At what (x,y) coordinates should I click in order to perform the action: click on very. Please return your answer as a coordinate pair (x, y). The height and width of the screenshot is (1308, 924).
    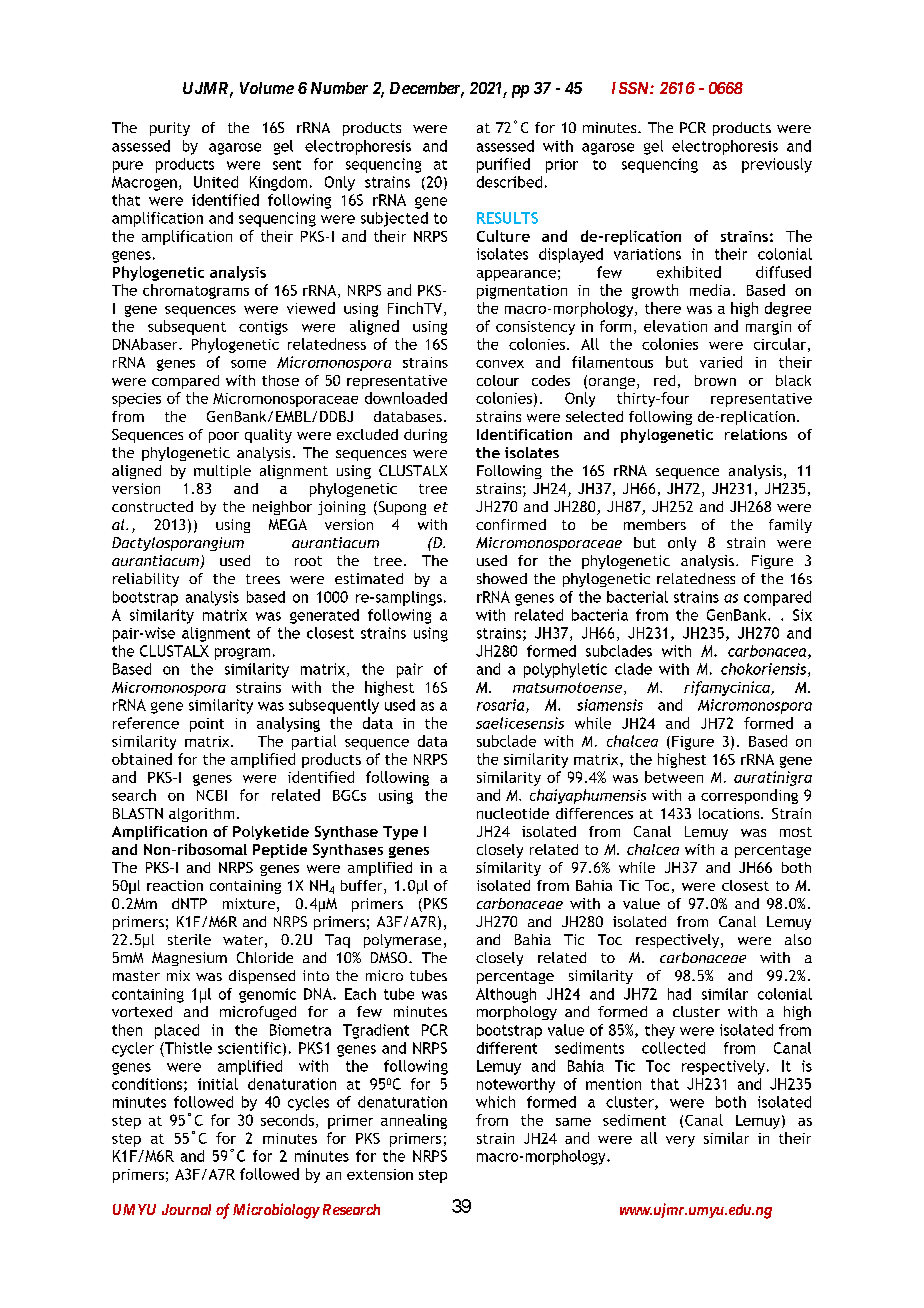
    Looking at the image, I should click on (680, 1141).
